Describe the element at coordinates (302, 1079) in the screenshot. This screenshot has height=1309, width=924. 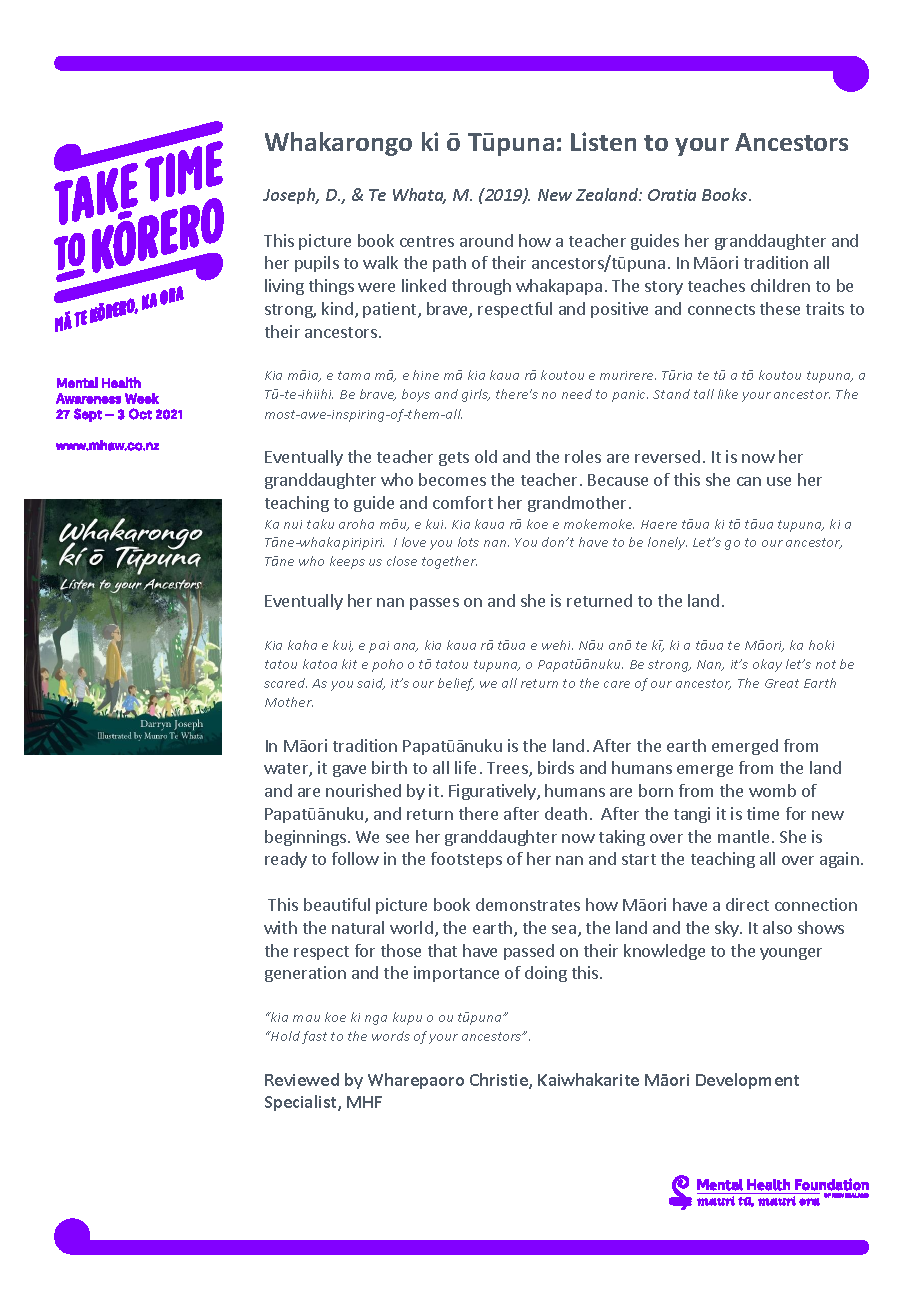
I see `Reviewed` at that location.
